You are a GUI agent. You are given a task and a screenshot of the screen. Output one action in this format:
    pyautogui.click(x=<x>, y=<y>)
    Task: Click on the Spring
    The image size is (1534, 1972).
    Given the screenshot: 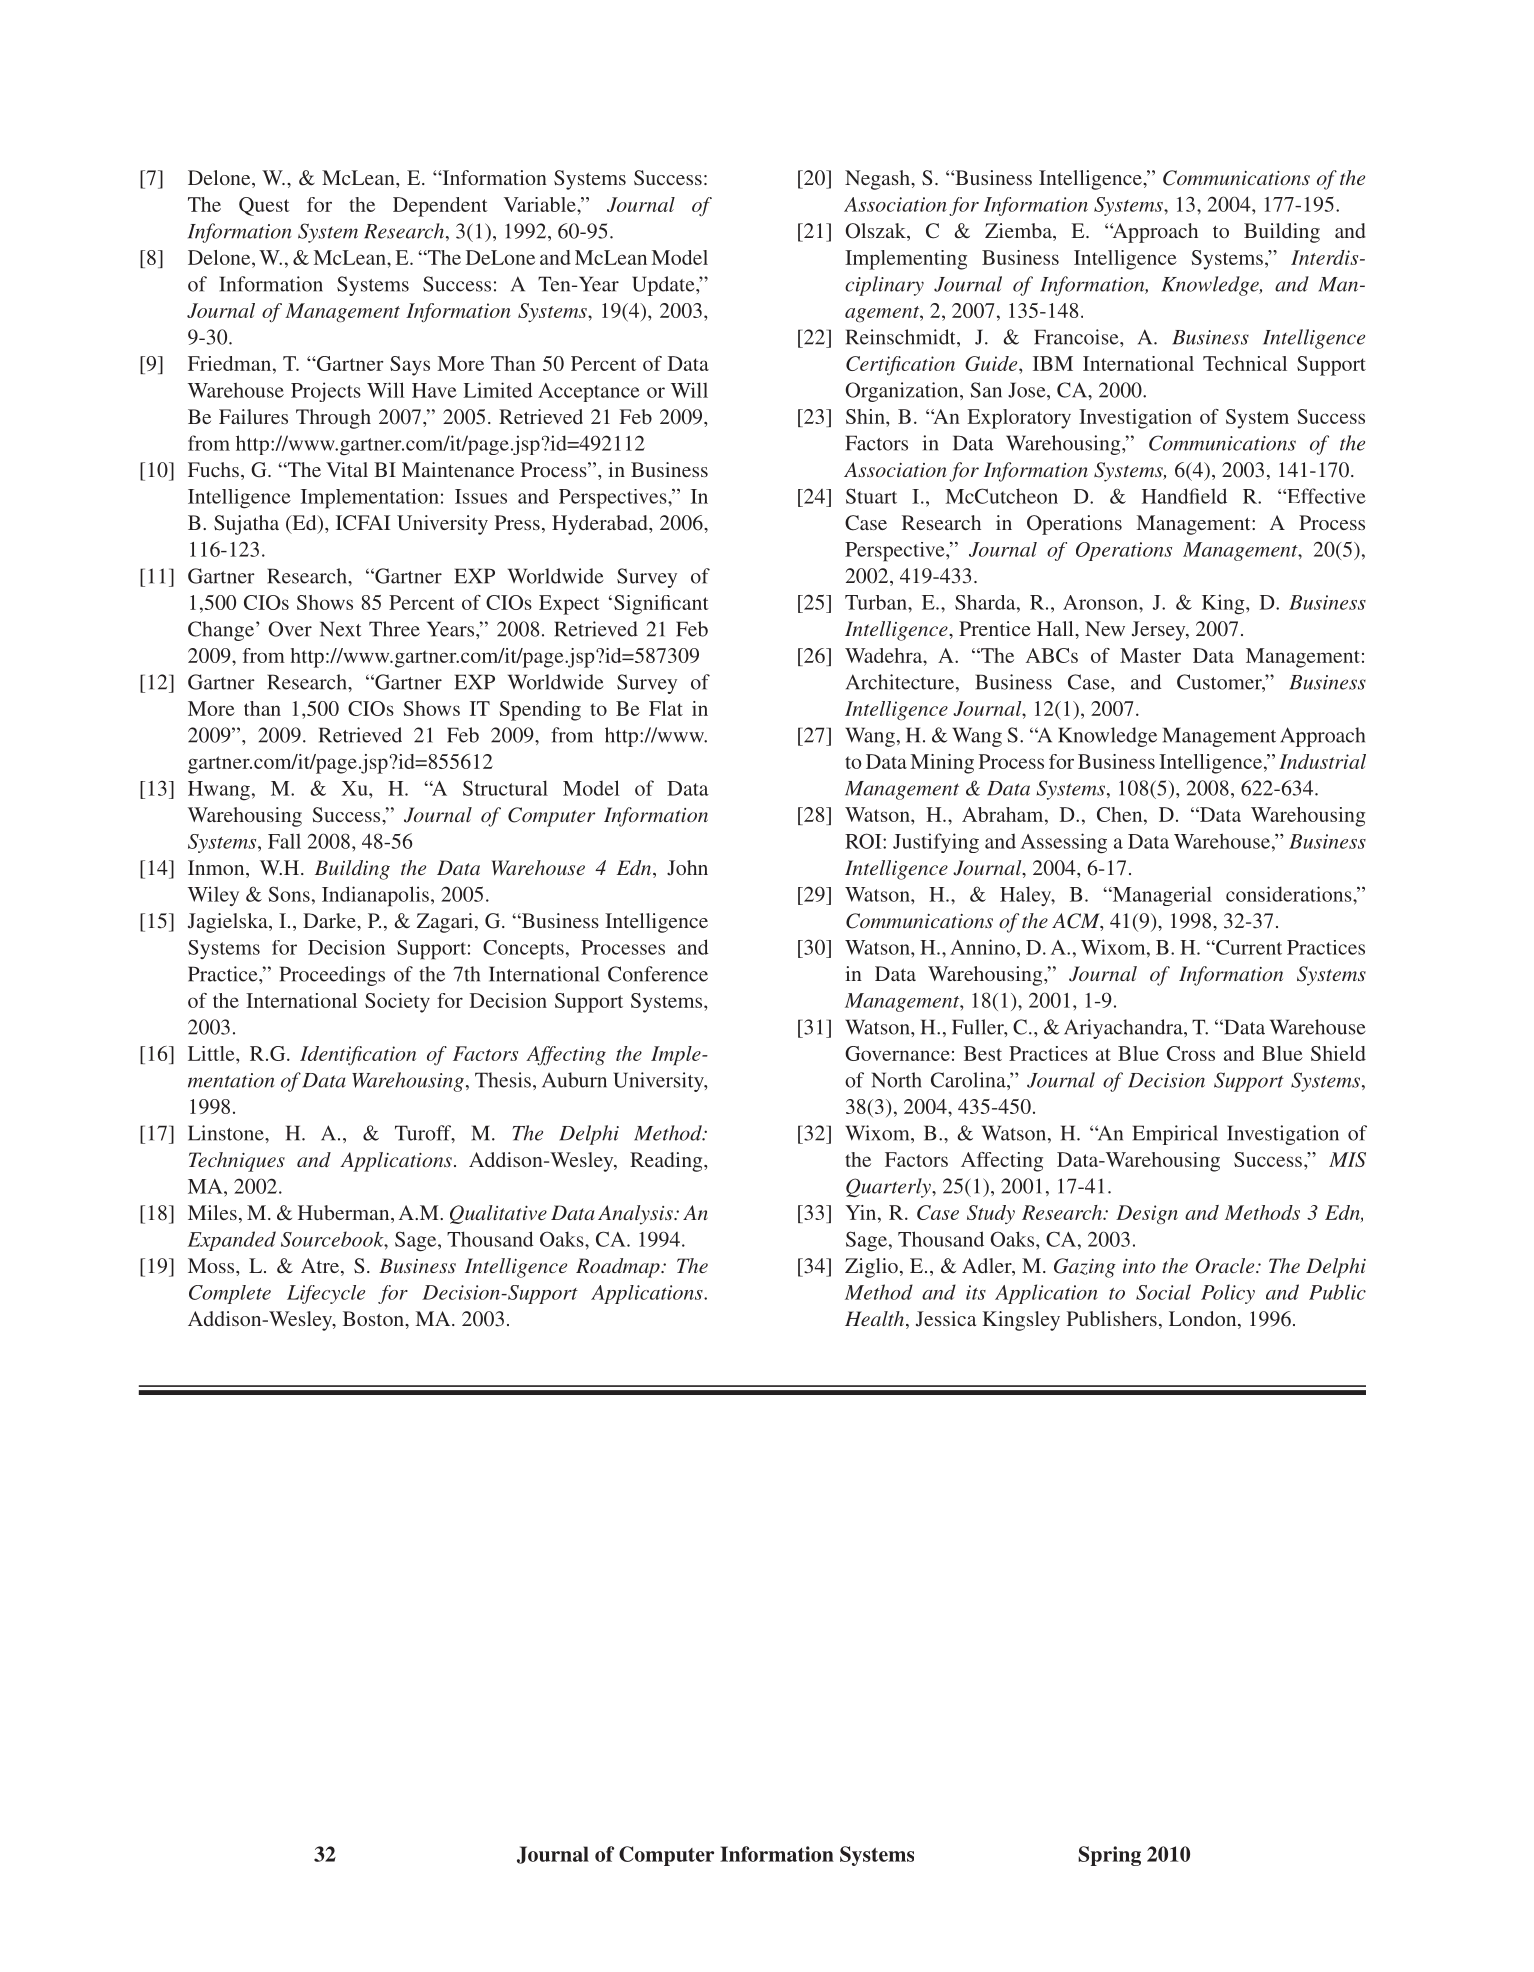 What is the action you would take?
    pyautogui.click(x=1109, y=1856)
